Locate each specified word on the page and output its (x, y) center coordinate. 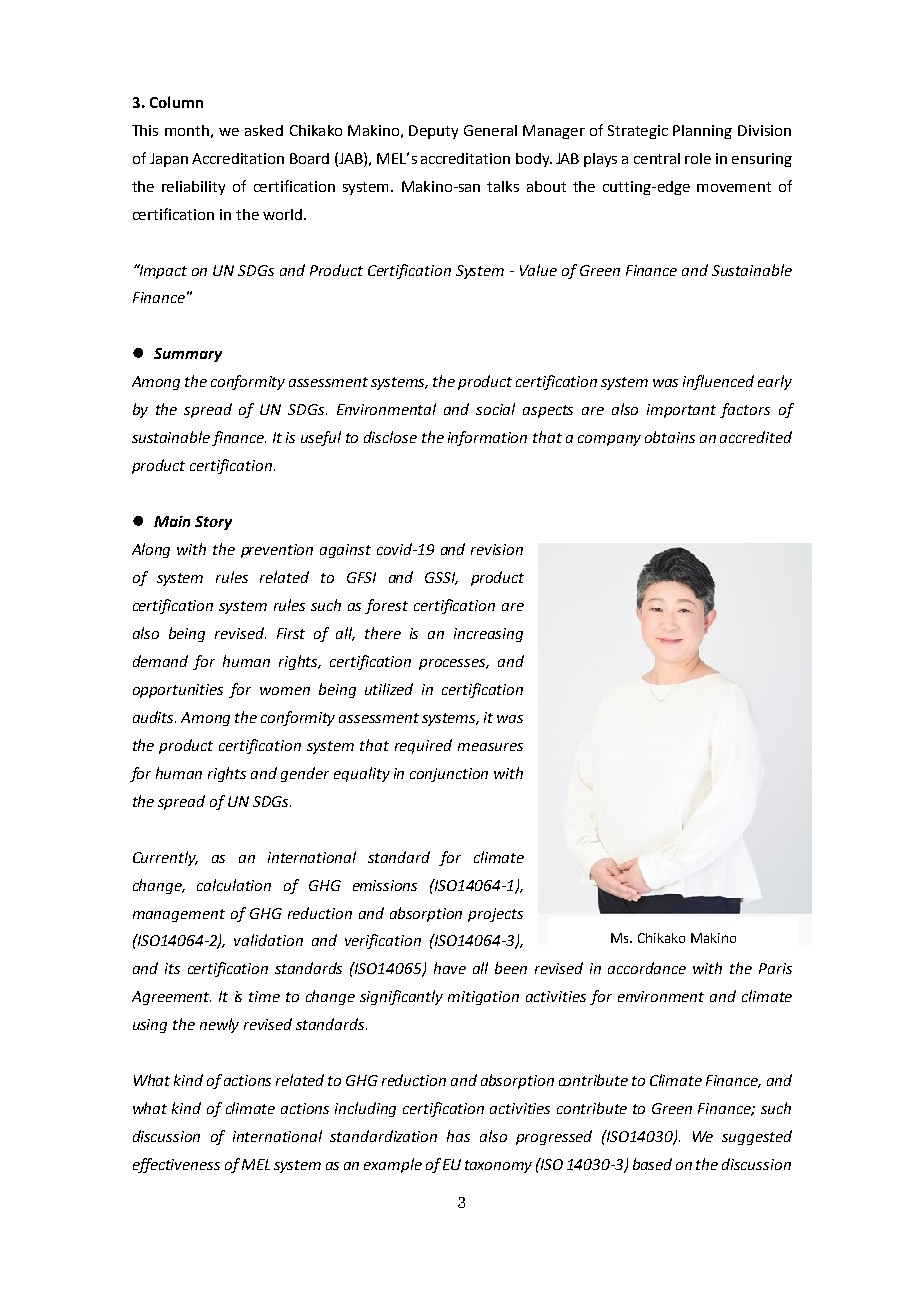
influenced (718, 382)
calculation (234, 885)
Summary (188, 355)
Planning (702, 132)
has (458, 1136)
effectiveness (176, 1165)
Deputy (433, 132)
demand (160, 661)
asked (264, 130)
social (495, 409)
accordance (647, 968)
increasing (488, 635)
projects (495, 915)
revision (497, 549)
